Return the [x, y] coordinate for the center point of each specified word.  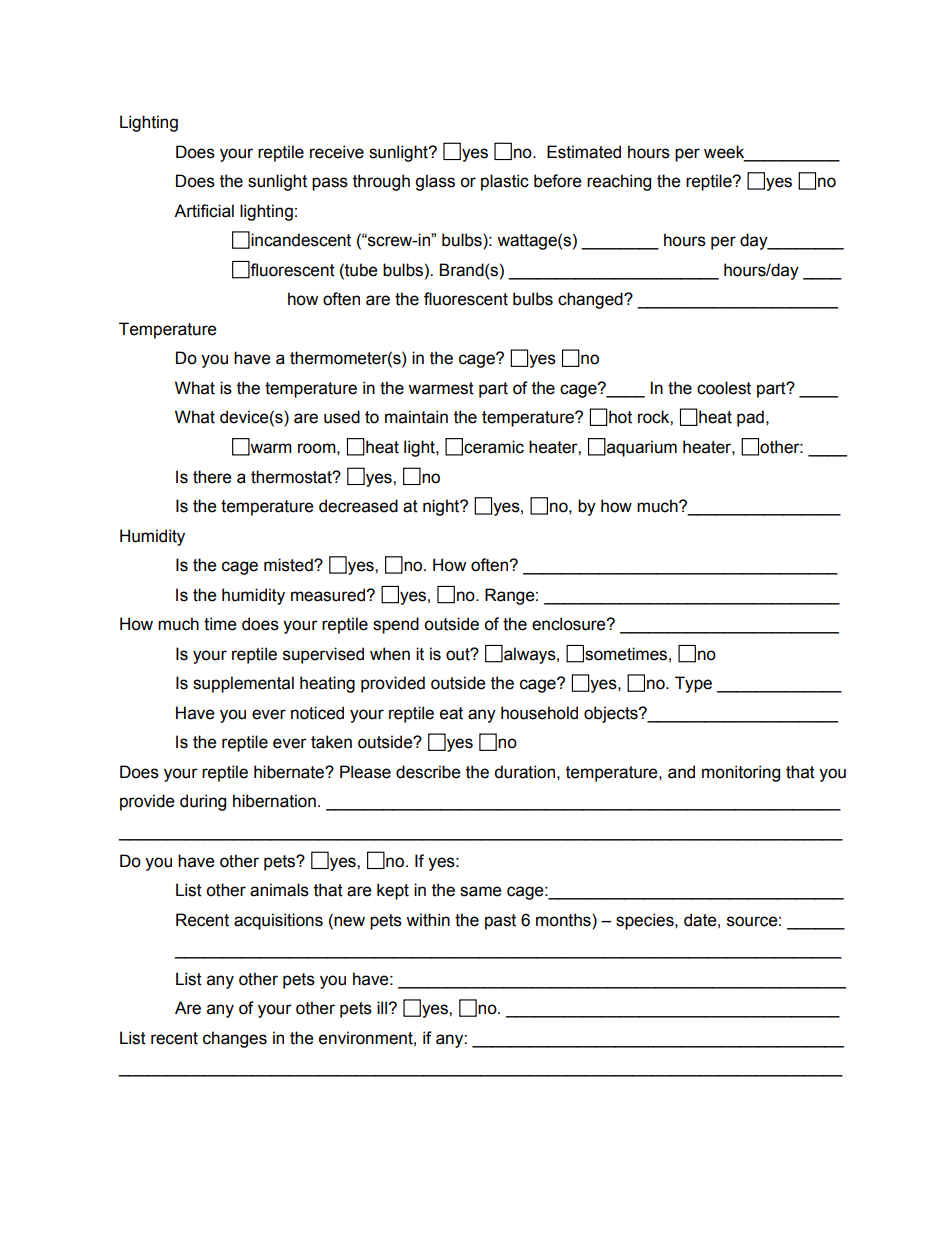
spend [396, 625]
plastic [505, 182]
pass [330, 184]
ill [383, 1007]
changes [235, 1039]
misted [289, 565]
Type [693, 684]
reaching [619, 182]
